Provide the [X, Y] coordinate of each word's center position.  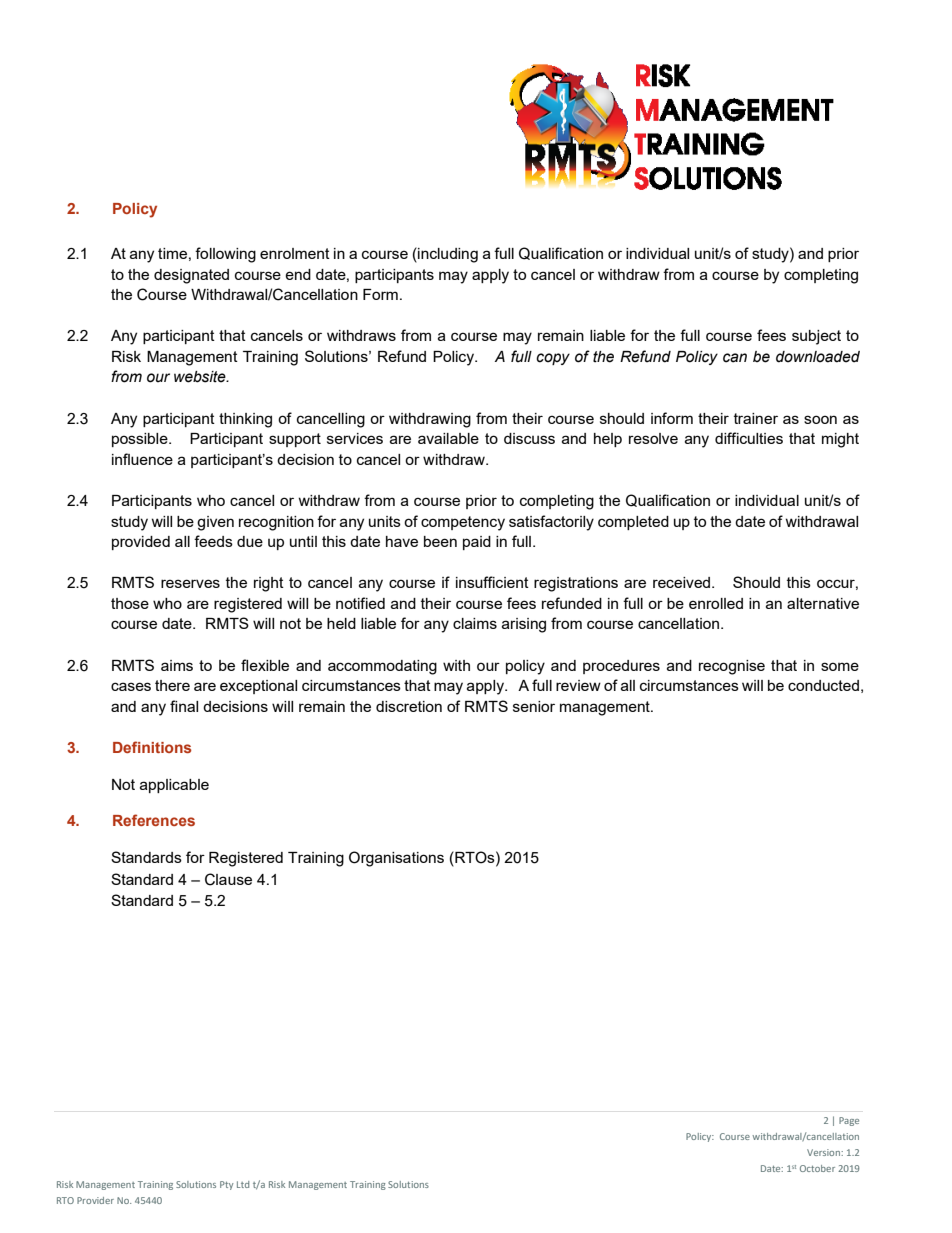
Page [849, 1121]
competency [463, 523]
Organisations [396, 859]
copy [553, 359]
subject [816, 337]
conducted [823, 685]
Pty [226, 1185]
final [184, 706]
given [215, 523]
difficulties [749, 438]
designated [191, 276]
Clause [228, 879]
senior [534, 706]
